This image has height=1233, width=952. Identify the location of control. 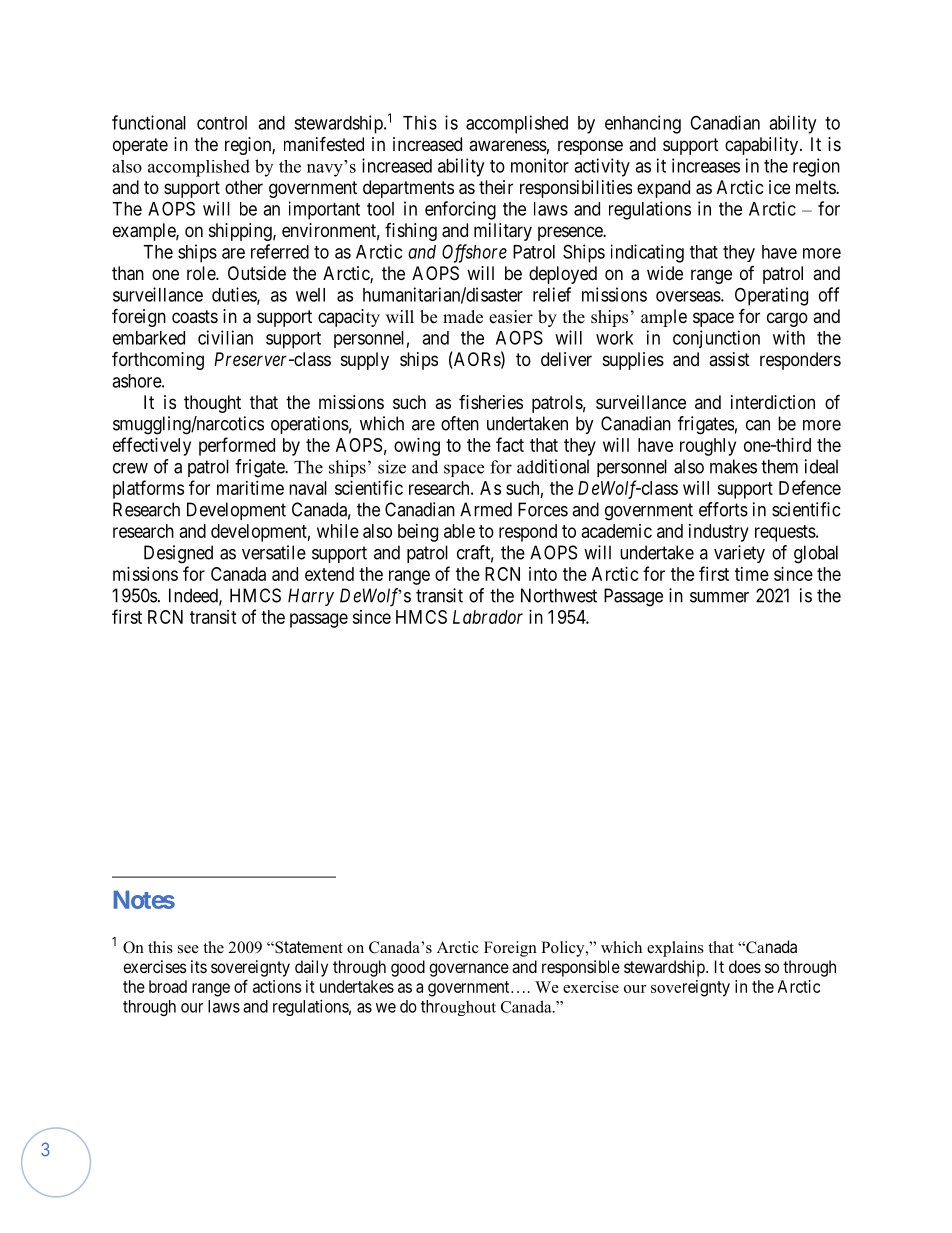
(222, 123).
